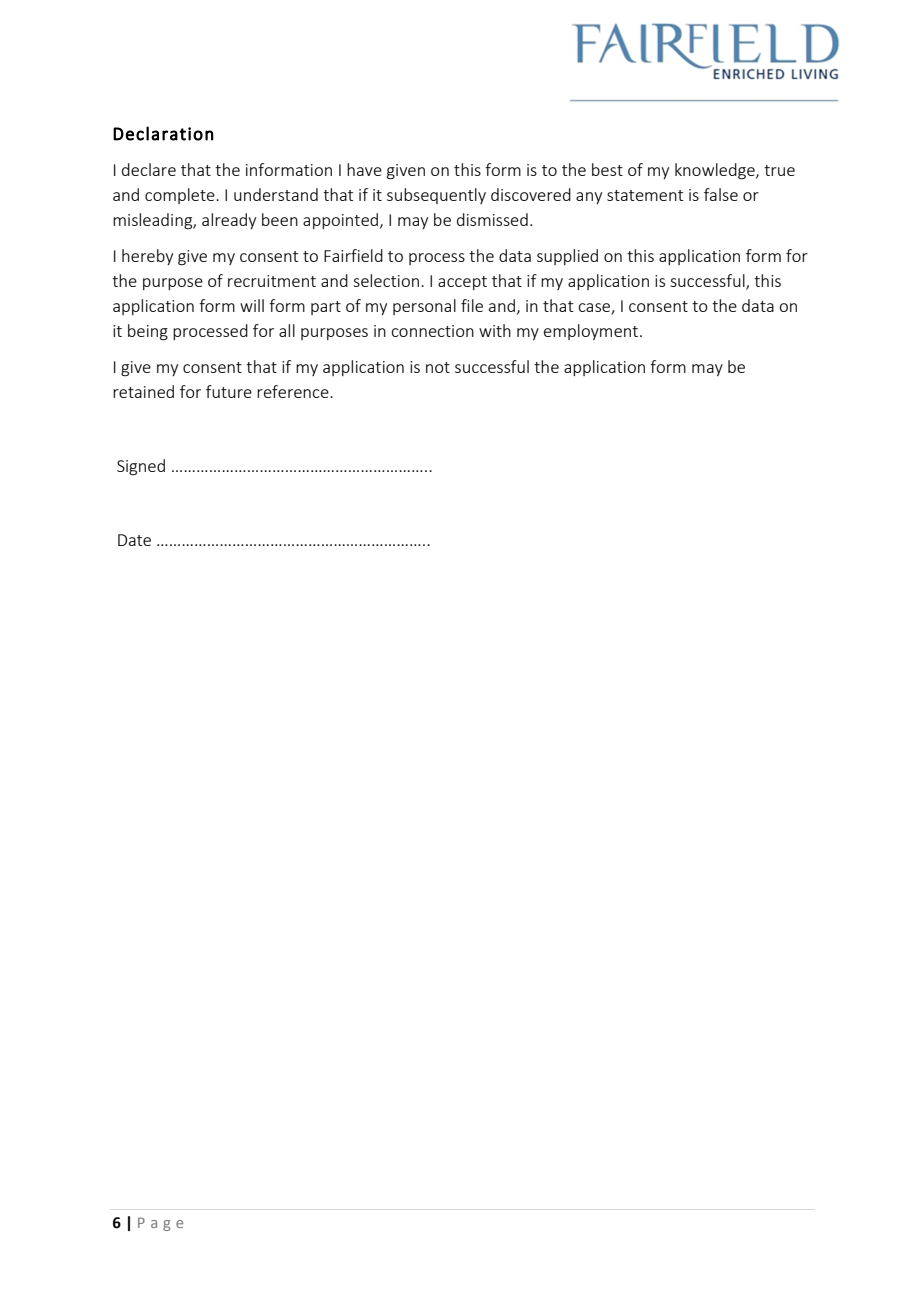  What do you see at coordinates (436, 196) in the screenshot?
I see `subsequently` at bounding box center [436, 196].
